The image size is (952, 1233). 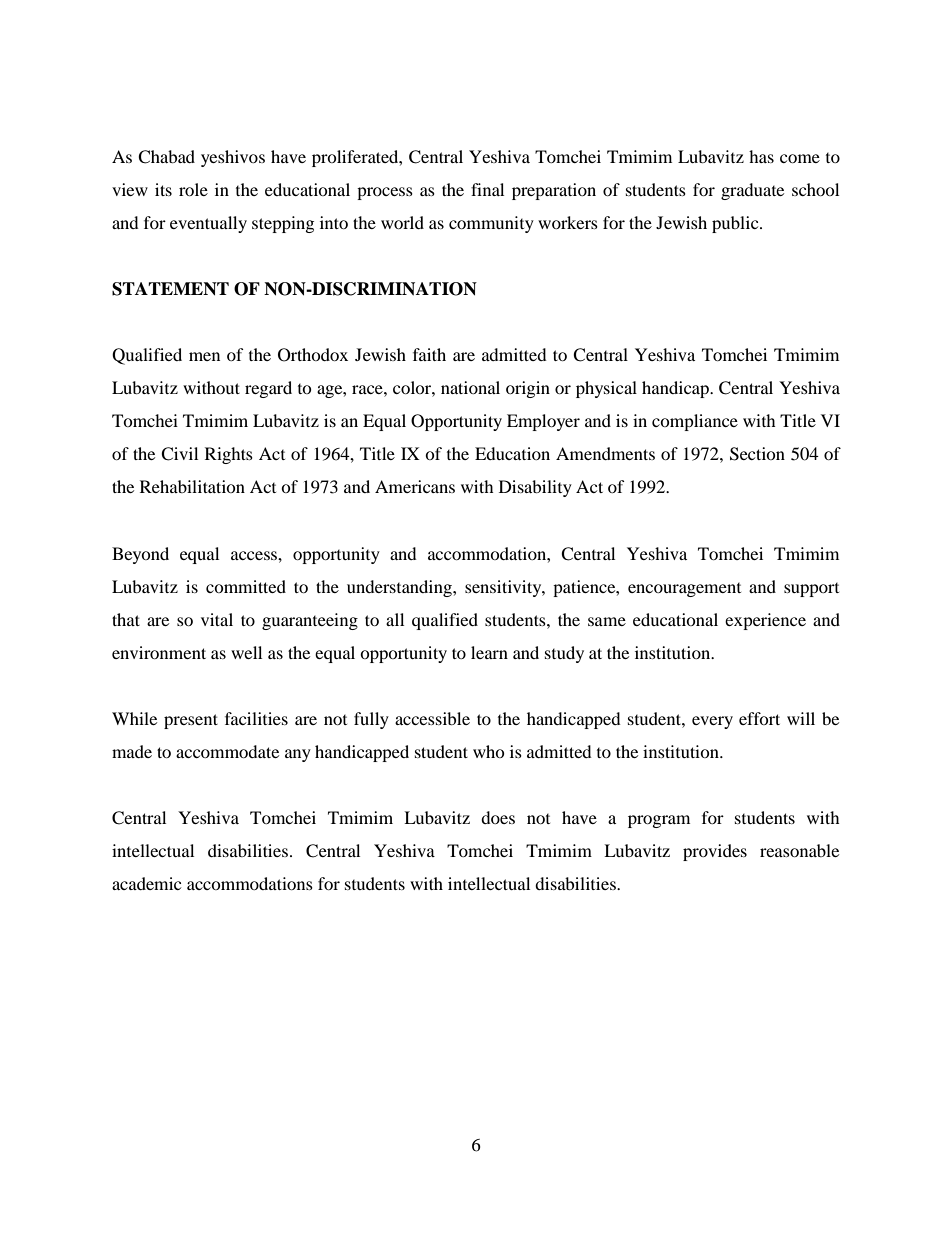 I want to click on present, so click(x=191, y=721).
